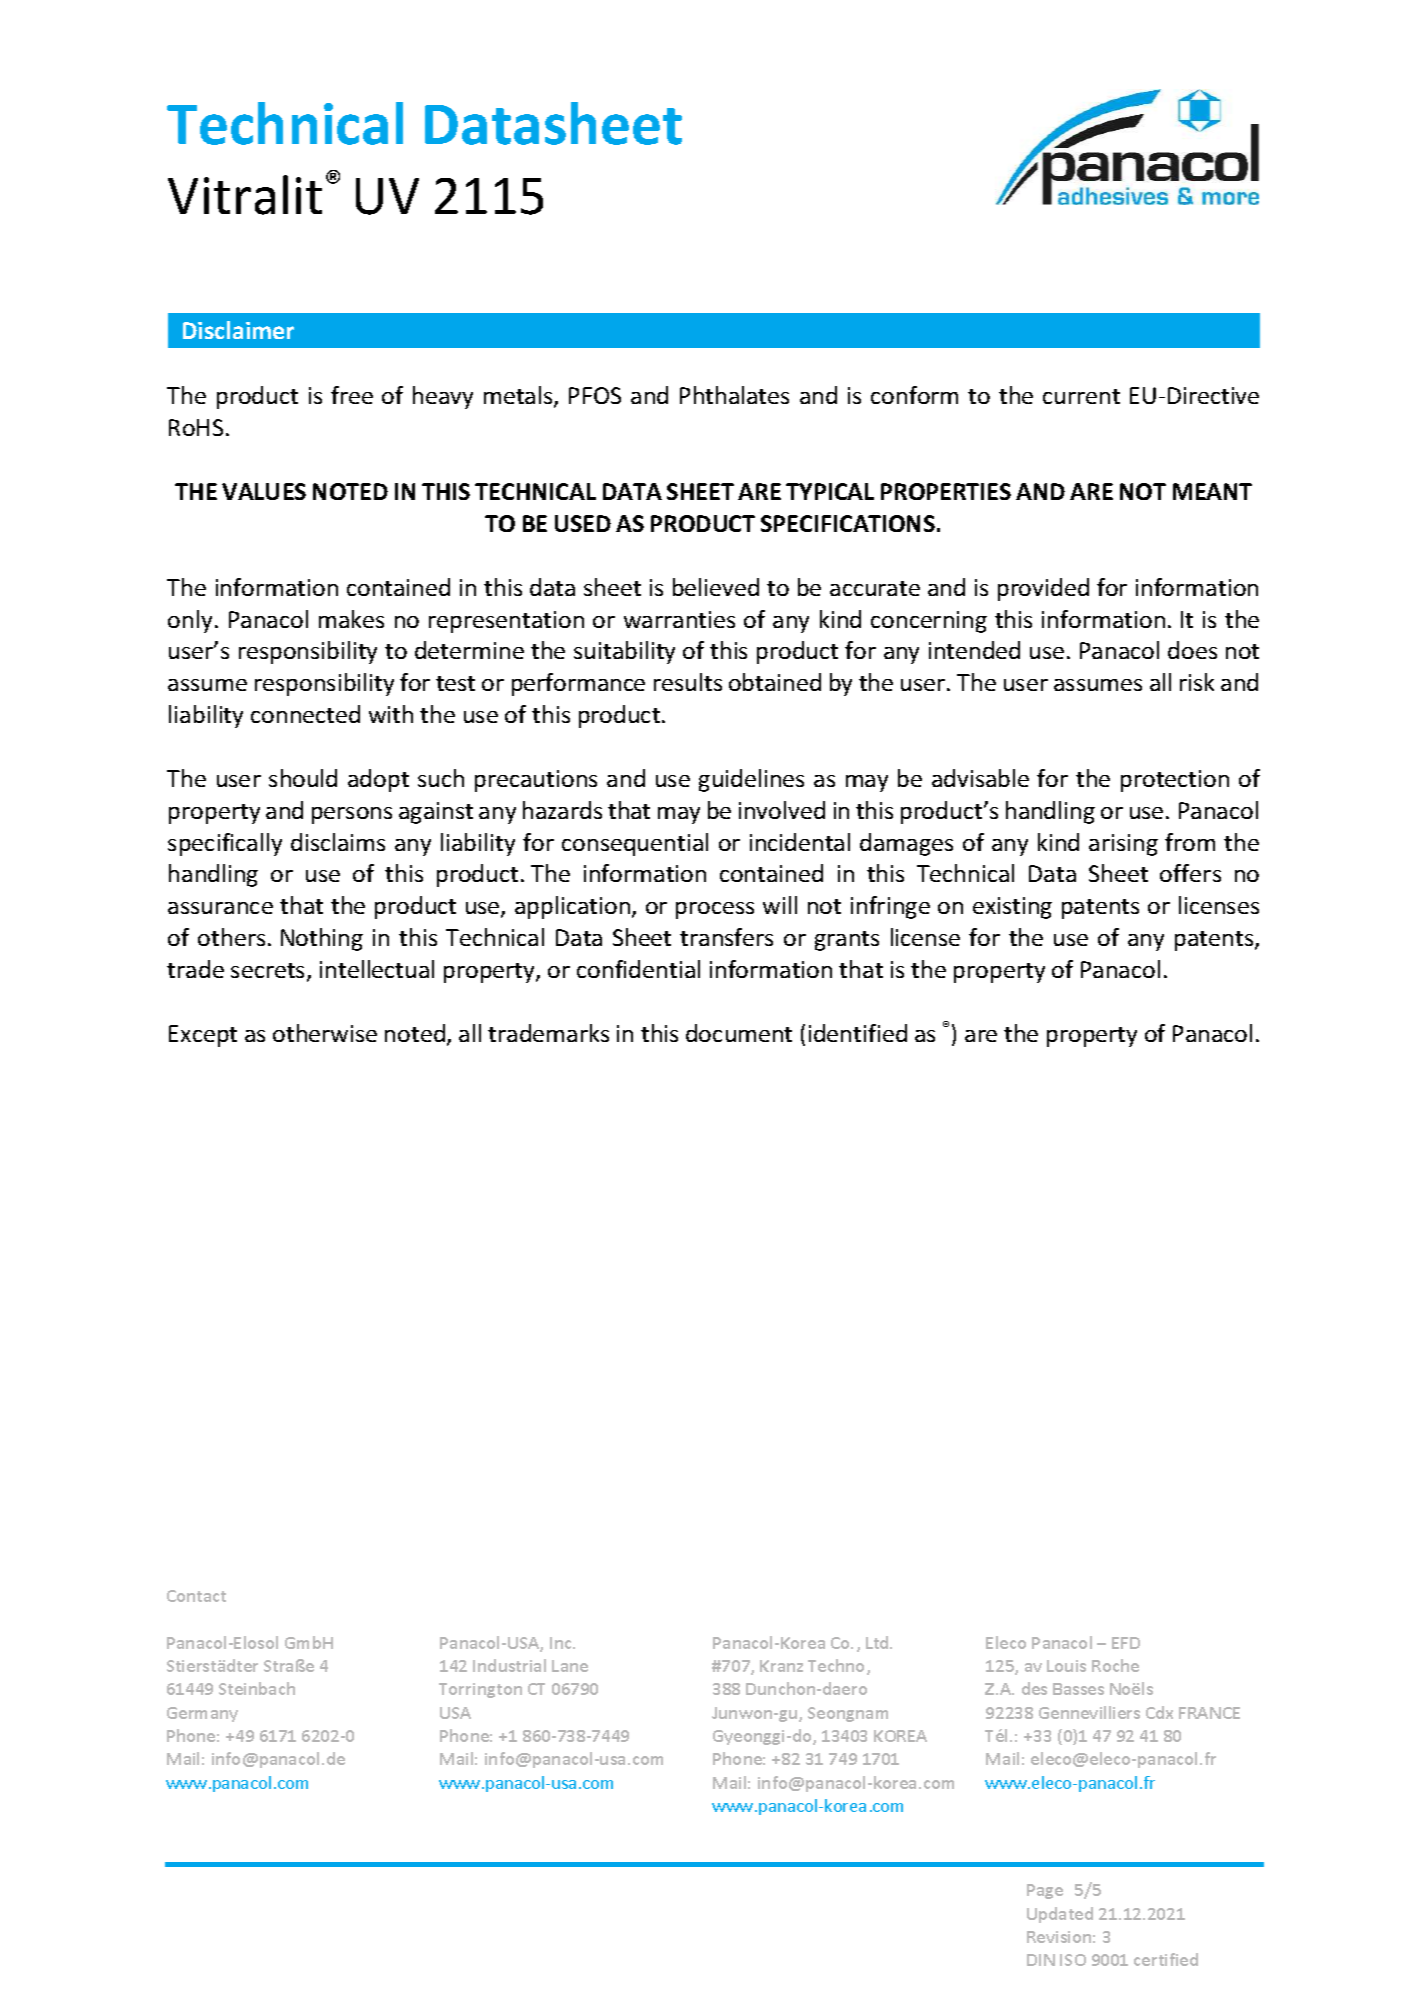 This document has height=1995, width=1410. I want to click on Contact, so click(196, 1596).
